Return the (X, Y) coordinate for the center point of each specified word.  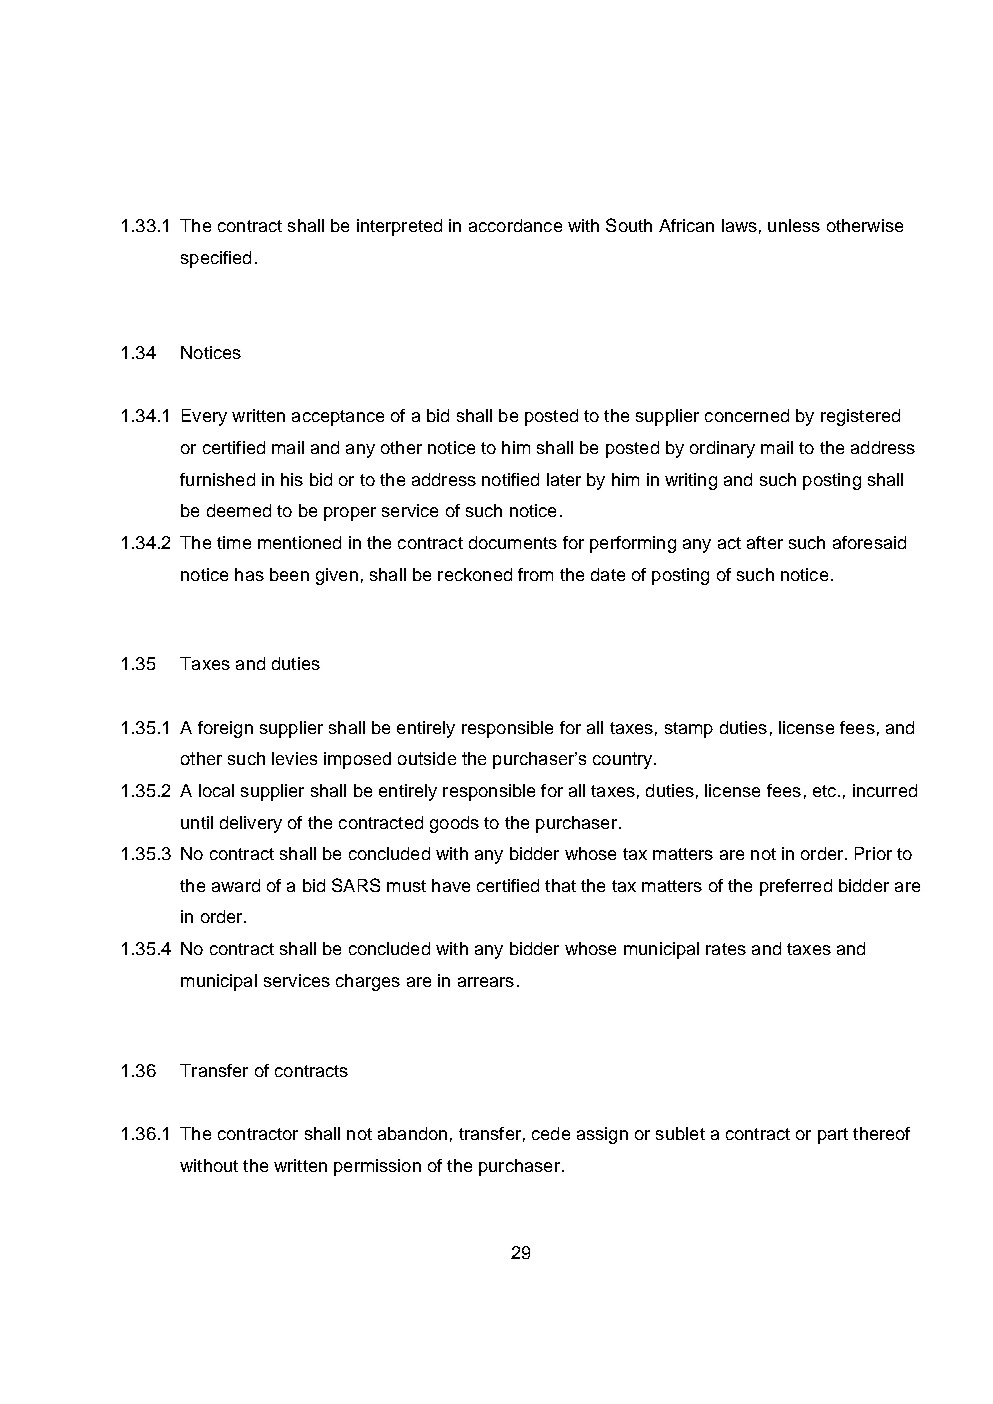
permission (377, 1167)
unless (794, 225)
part (833, 1136)
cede (551, 1133)
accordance (515, 225)
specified (216, 259)
